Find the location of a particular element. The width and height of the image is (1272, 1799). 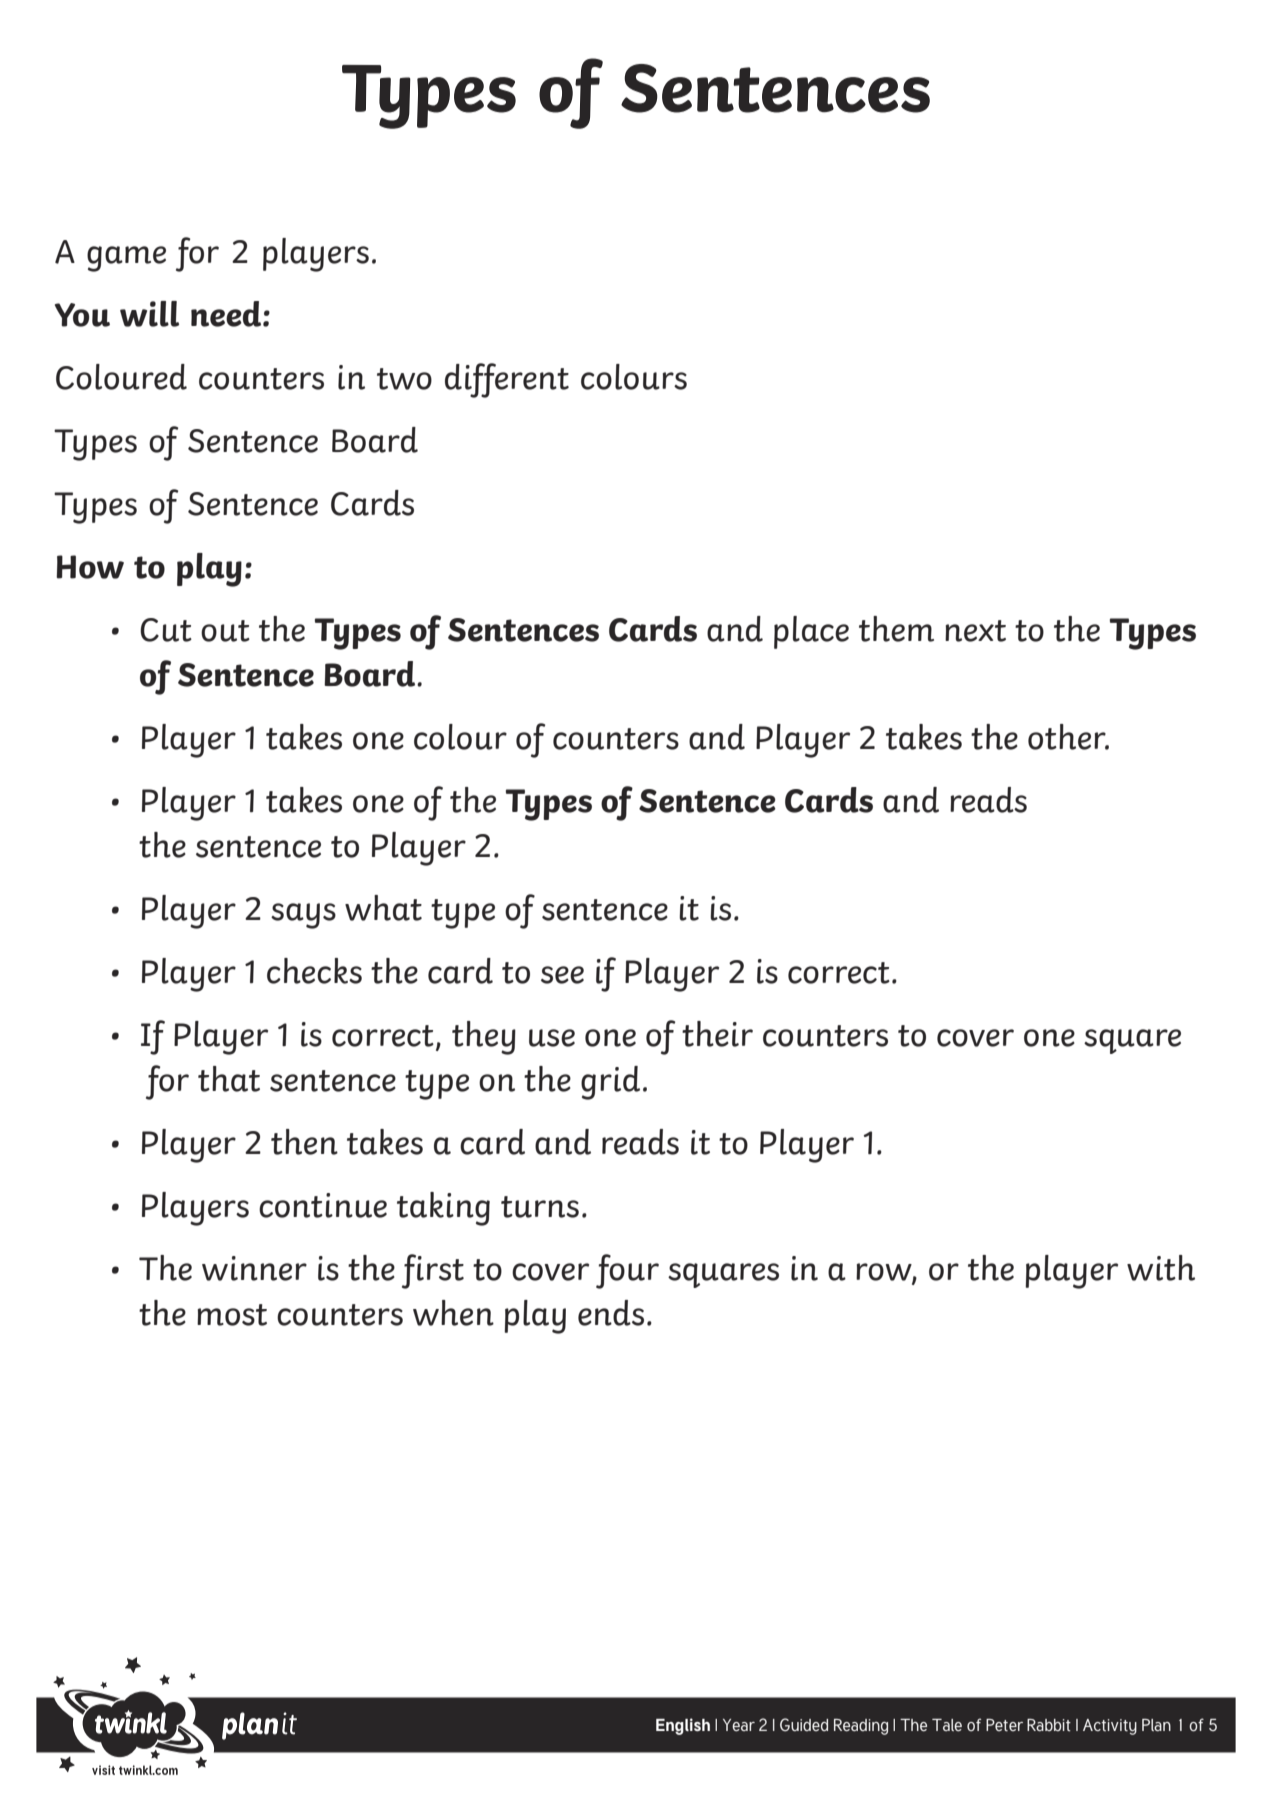

different is located at coordinates (507, 380).
